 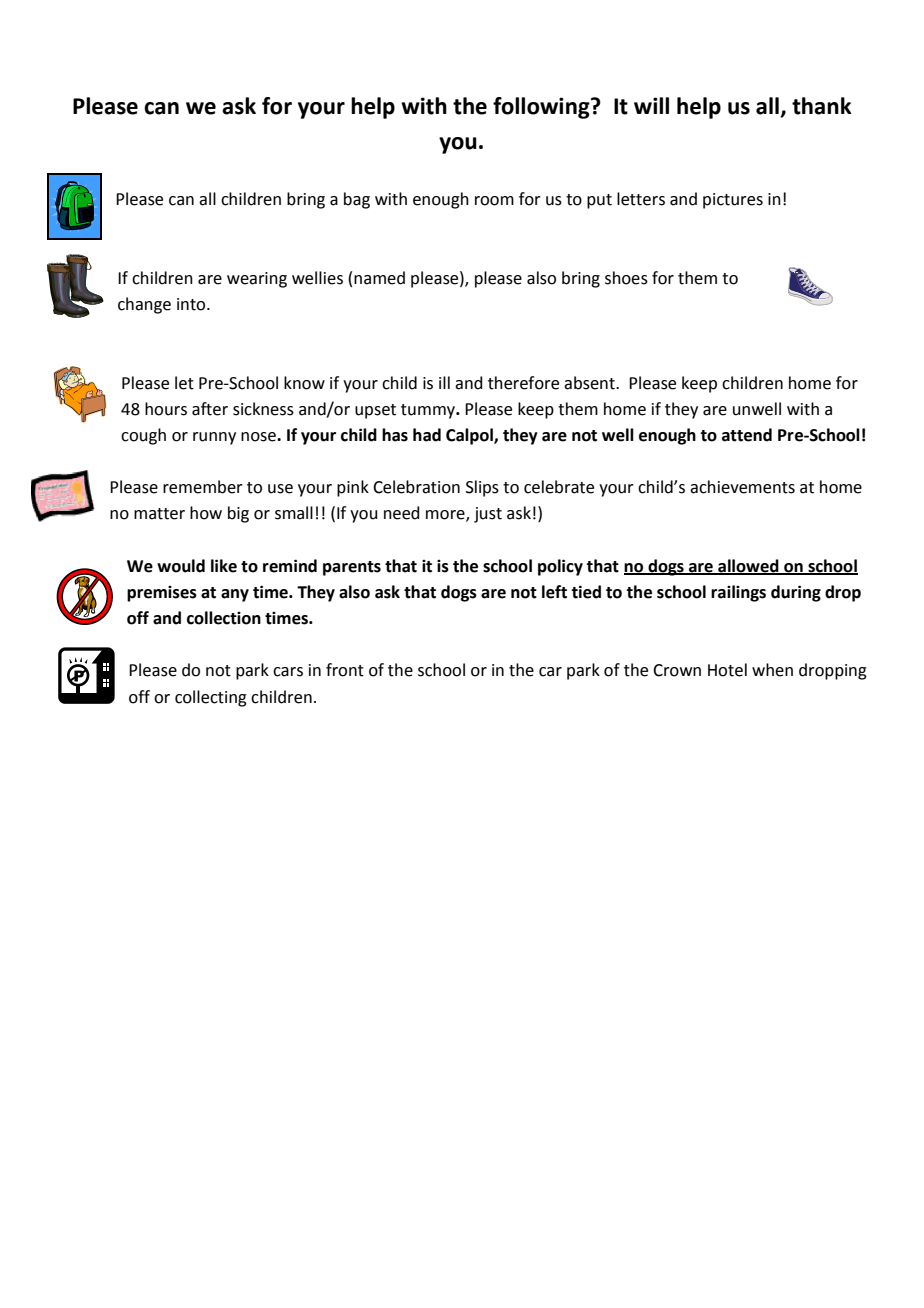 I want to click on Hotel, so click(x=727, y=670).
